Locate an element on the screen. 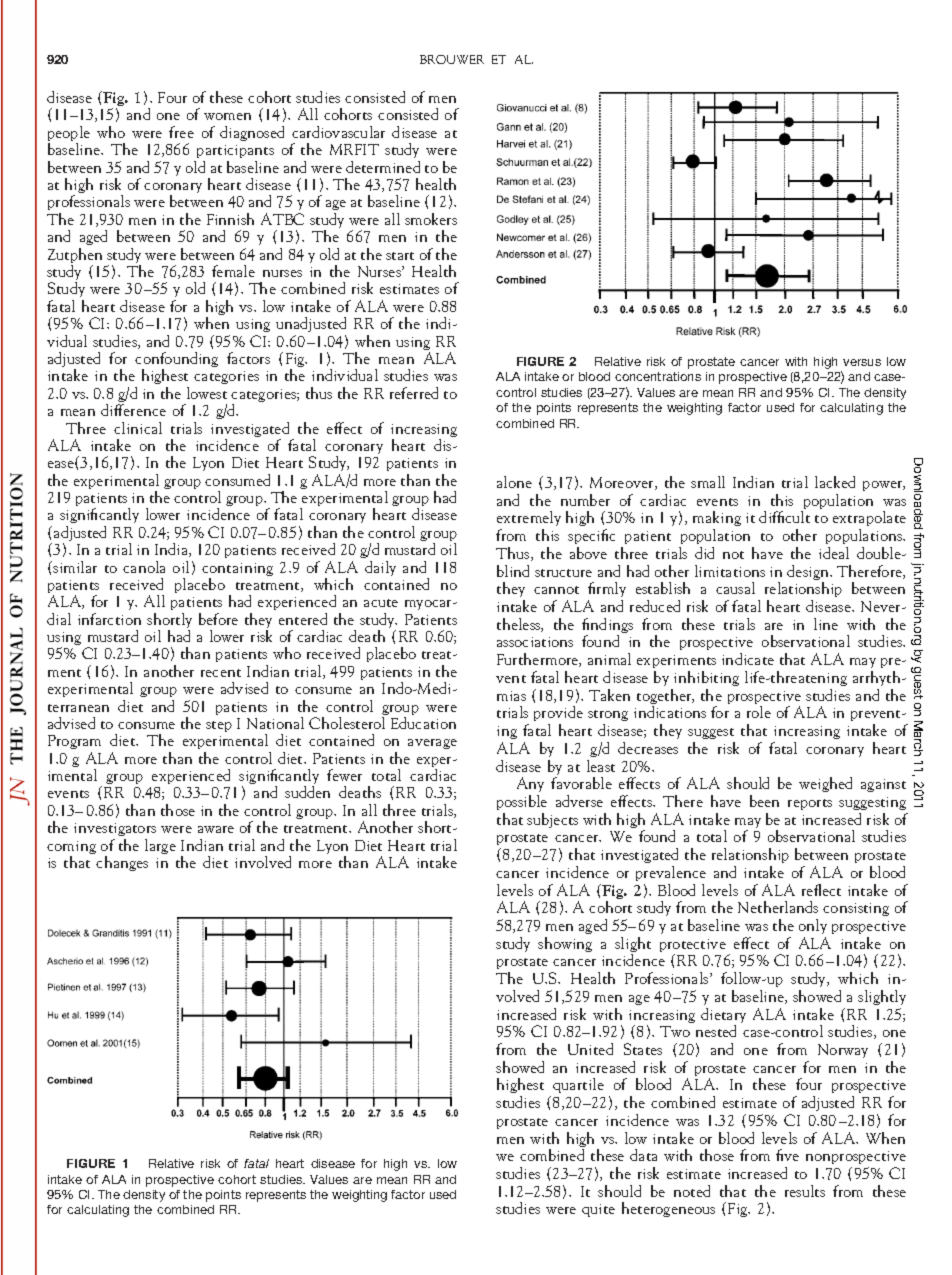 Image resolution: width=952 pixels, height=1275 pixels. BROUWER is located at coordinates (452, 59).
